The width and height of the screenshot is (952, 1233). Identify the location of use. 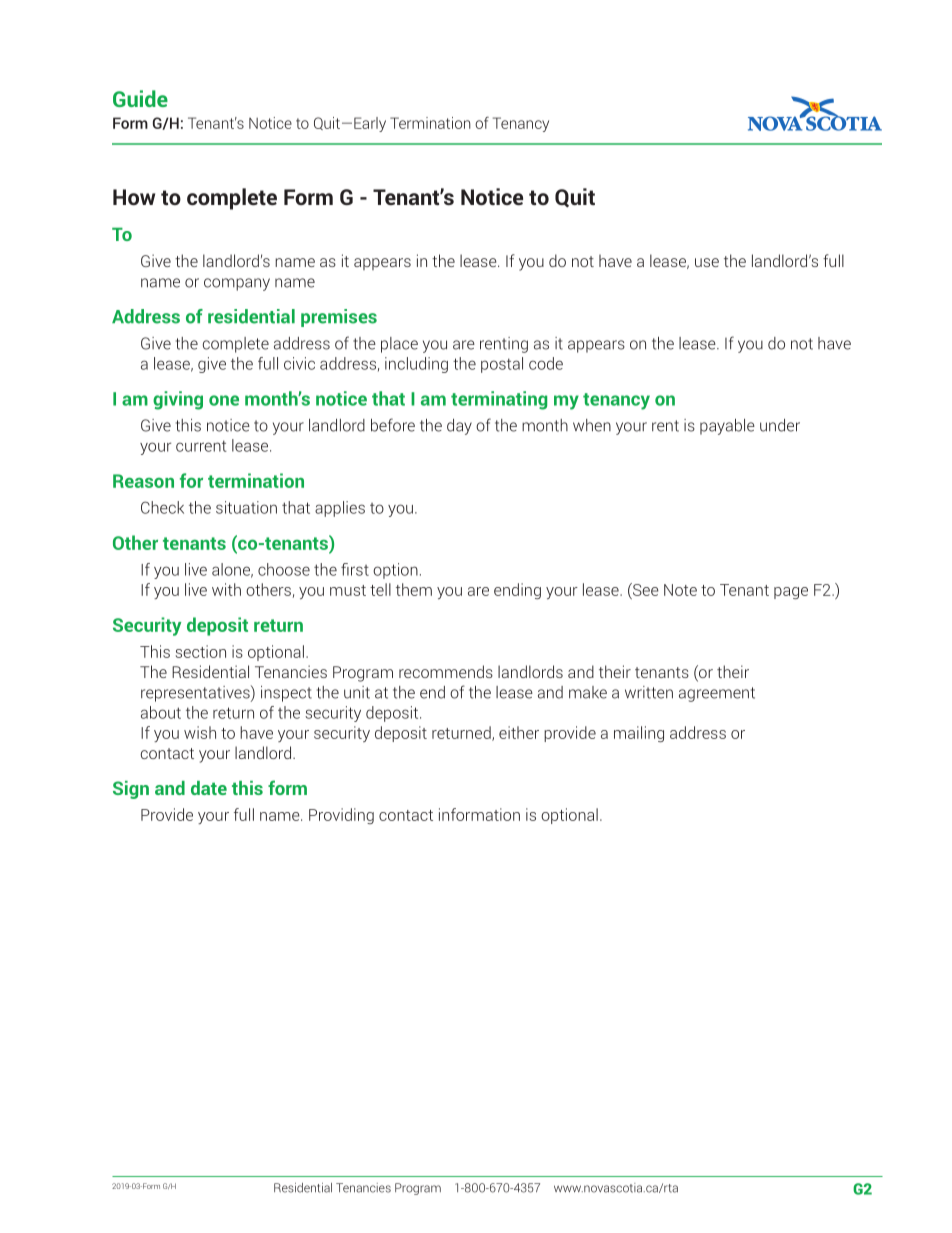
(707, 262).
